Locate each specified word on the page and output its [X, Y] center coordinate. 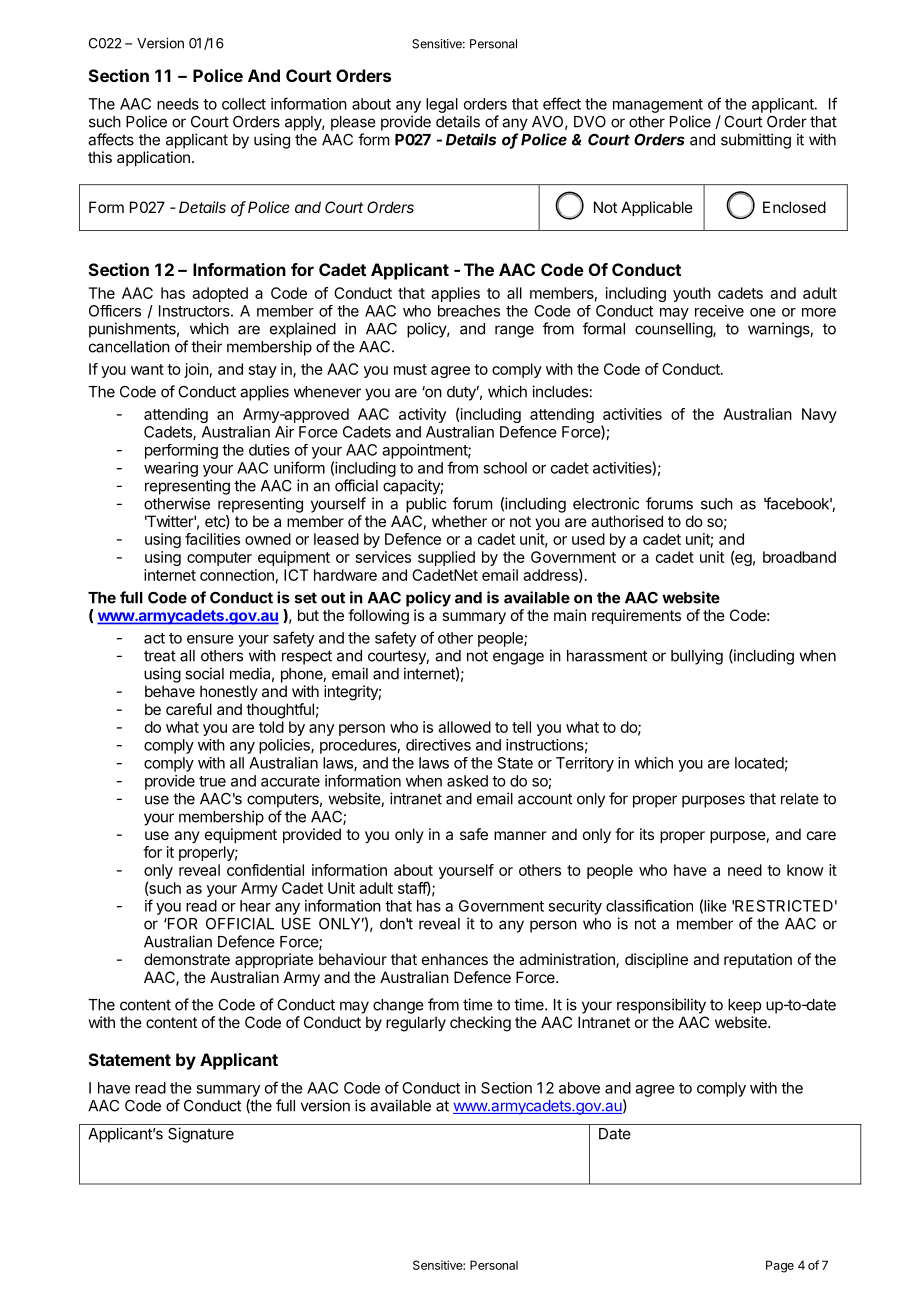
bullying [697, 657]
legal [442, 105]
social [204, 673]
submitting [756, 141]
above [579, 1088]
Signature [201, 1135]
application [153, 158]
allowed [464, 727]
